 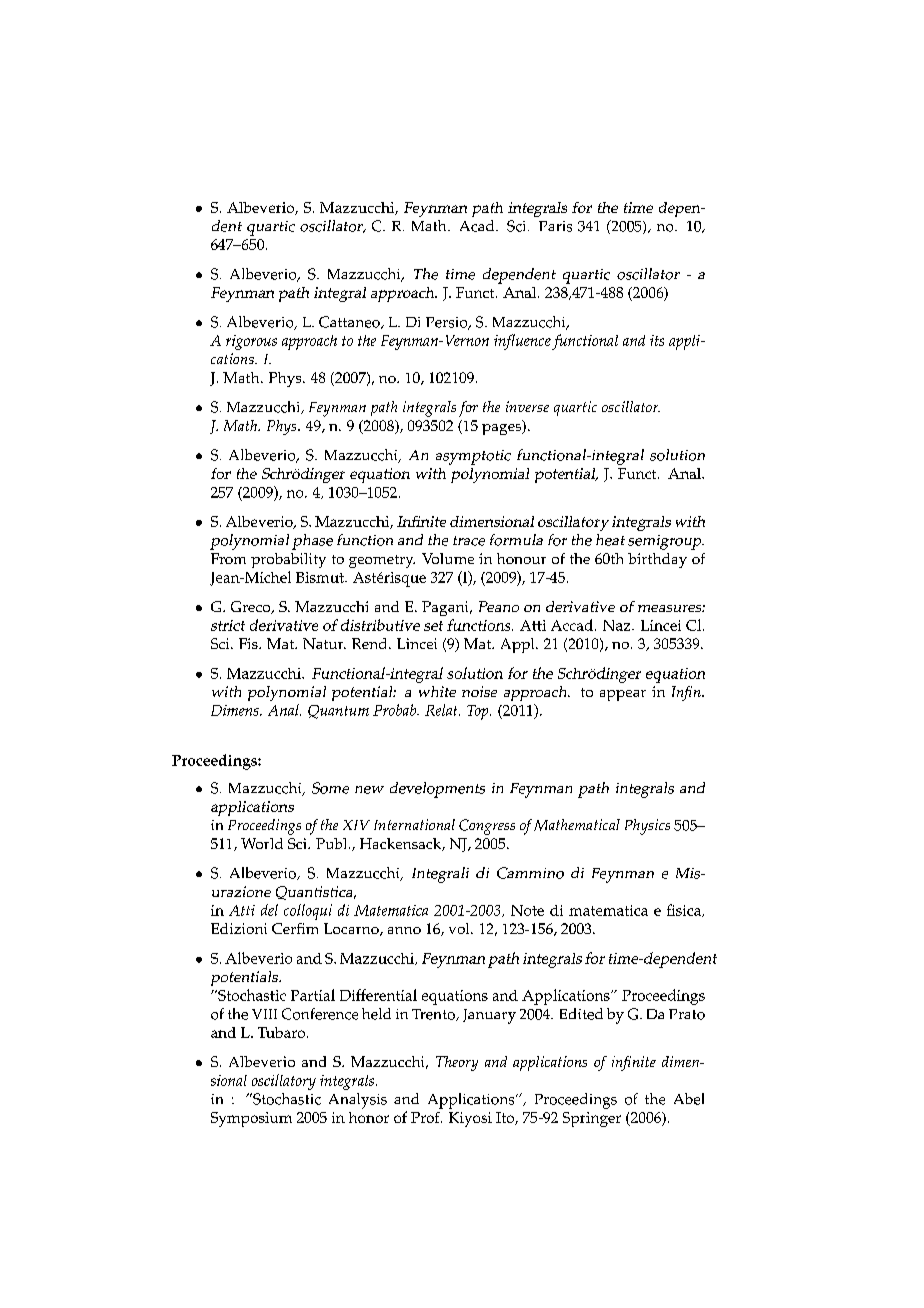 I want to click on del, so click(x=269, y=910).
